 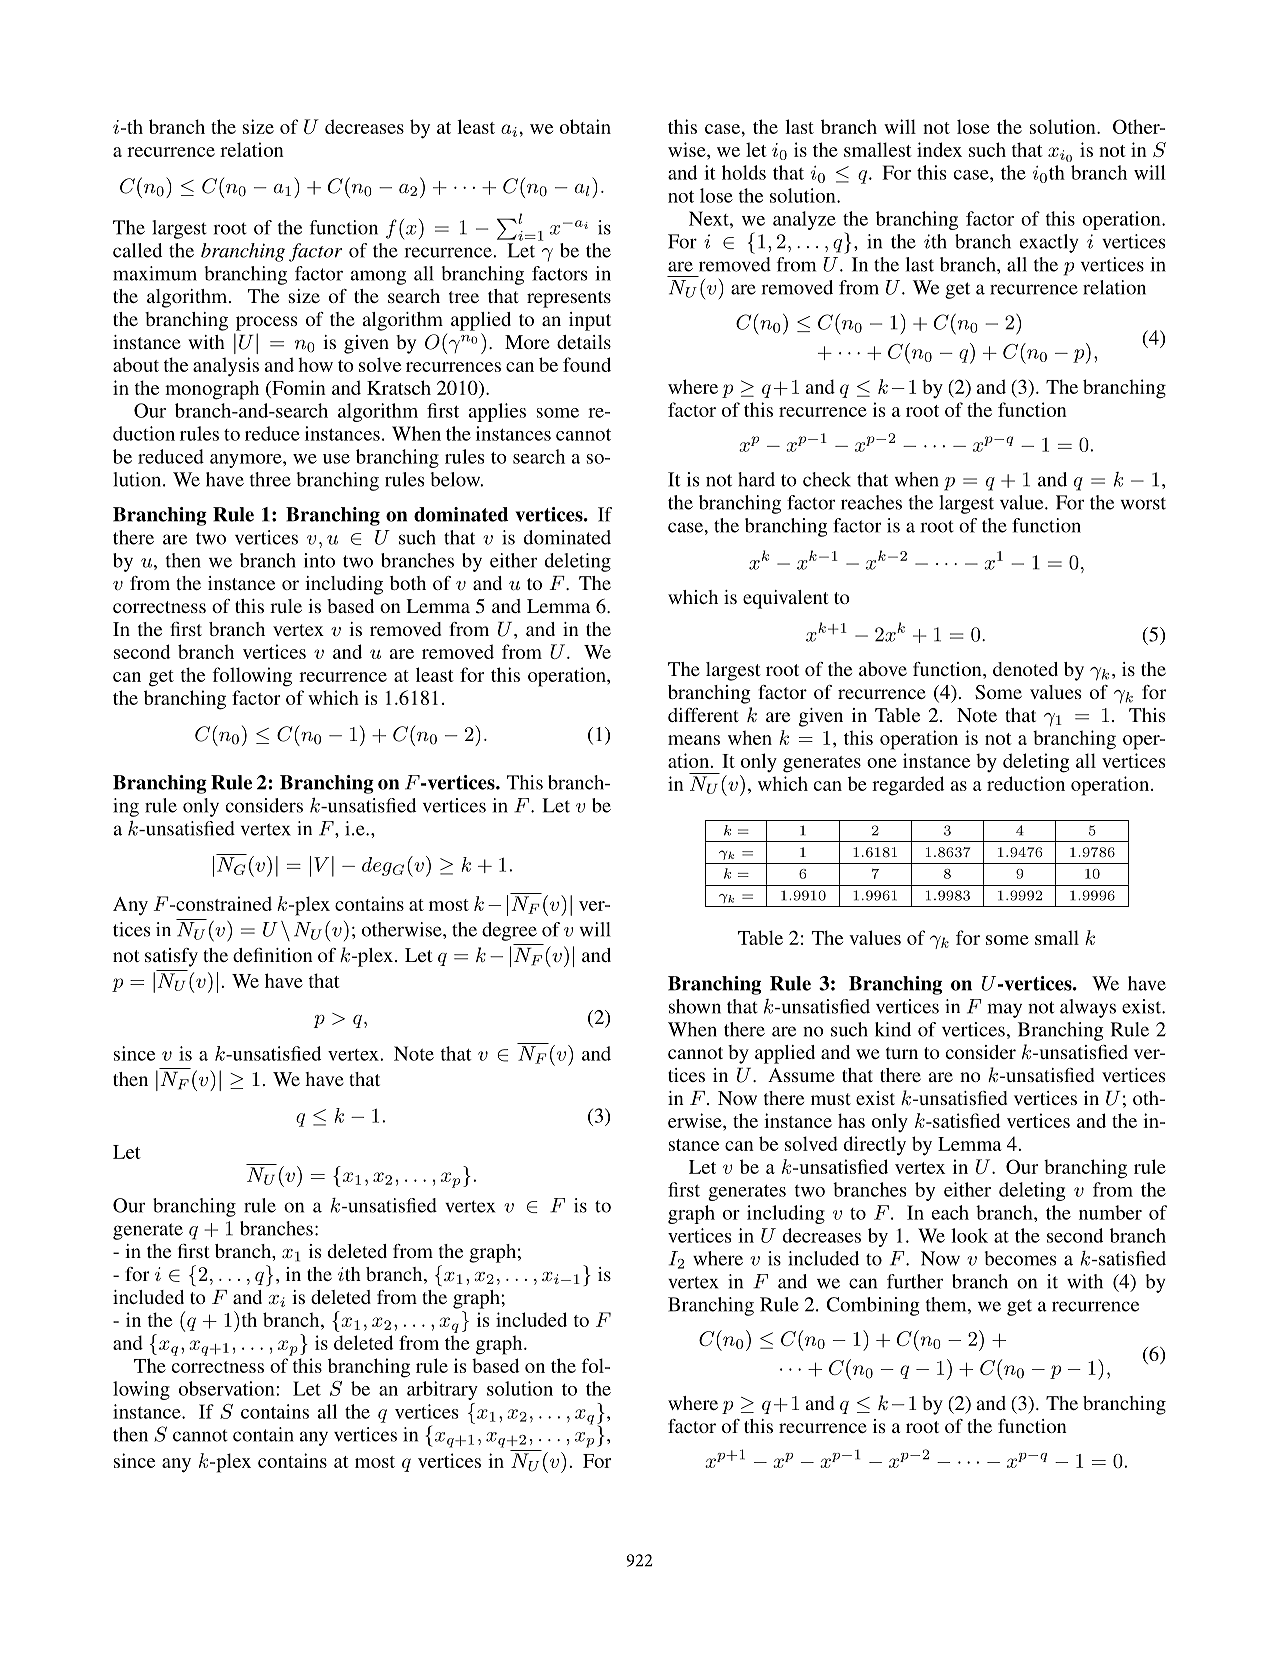 I want to click on may, so click(x=1004, y=1010).
